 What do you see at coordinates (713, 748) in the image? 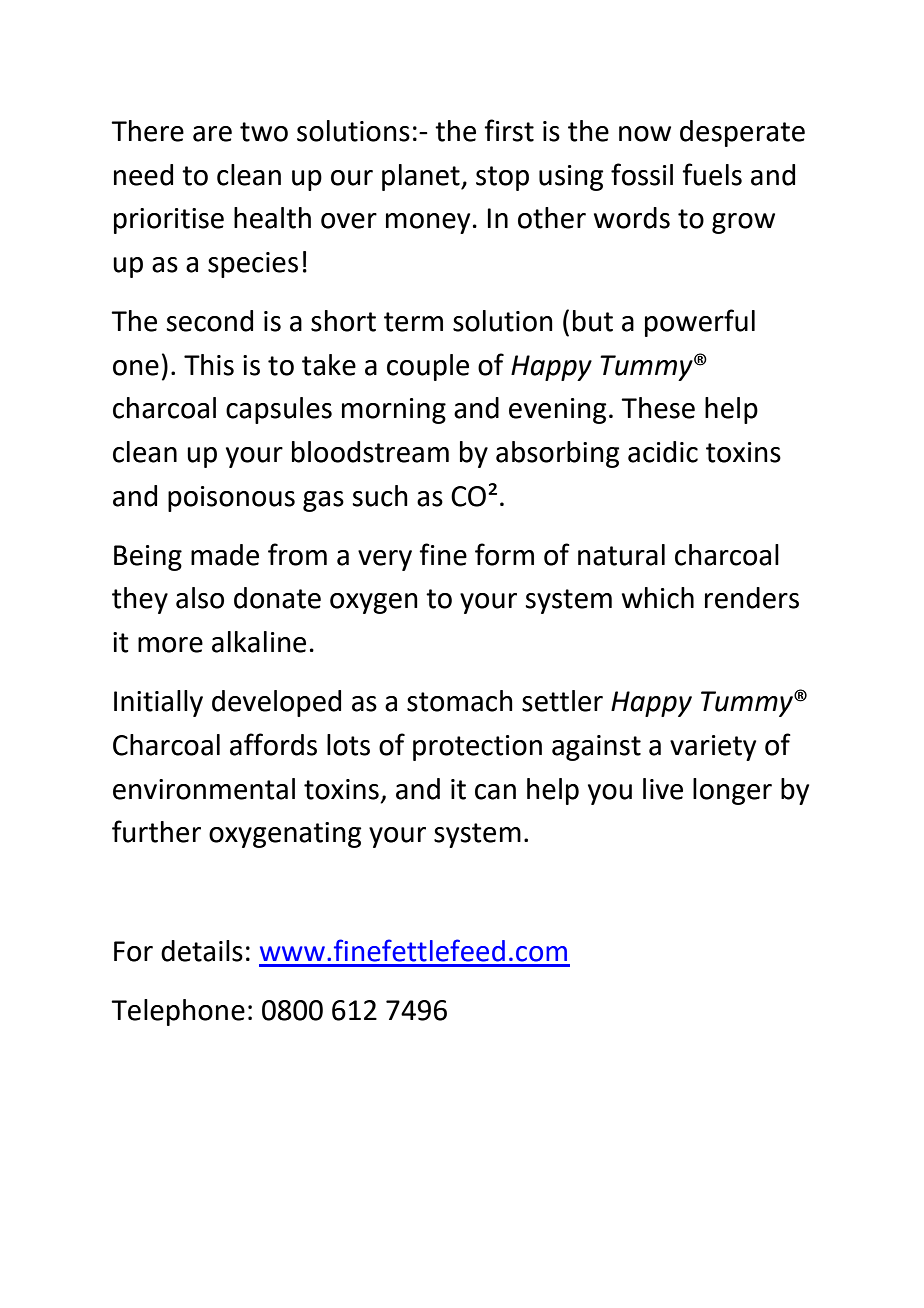
I see `variety` at bounding box center [713, 748].
